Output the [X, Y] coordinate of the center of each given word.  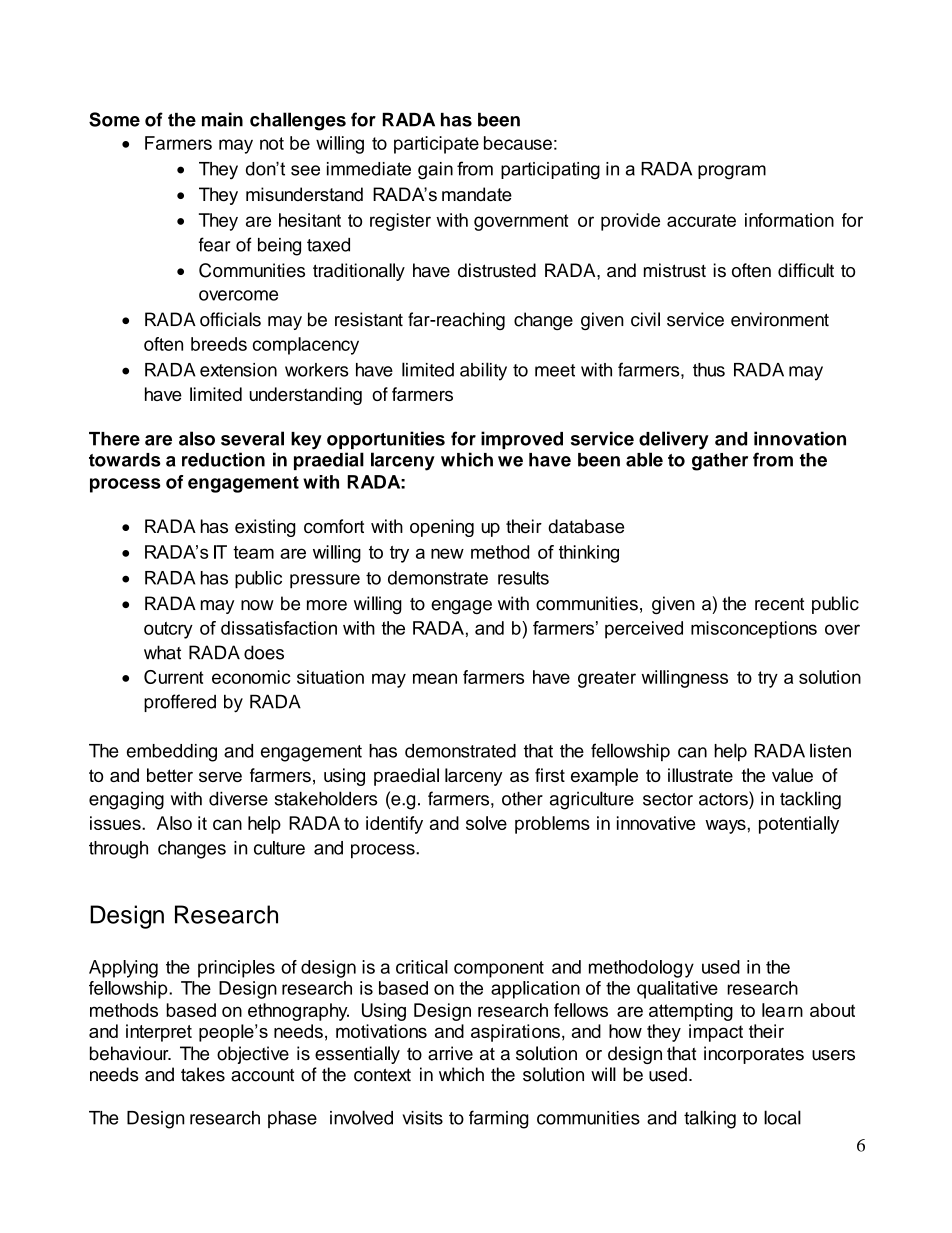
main [222, 119]
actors [724, 798]
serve [220, 777]
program [732, 172]
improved [522, 440]
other [522, 798]
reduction [223, 459]
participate [436, 145]
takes [203, 1074]
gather [720, 462]
